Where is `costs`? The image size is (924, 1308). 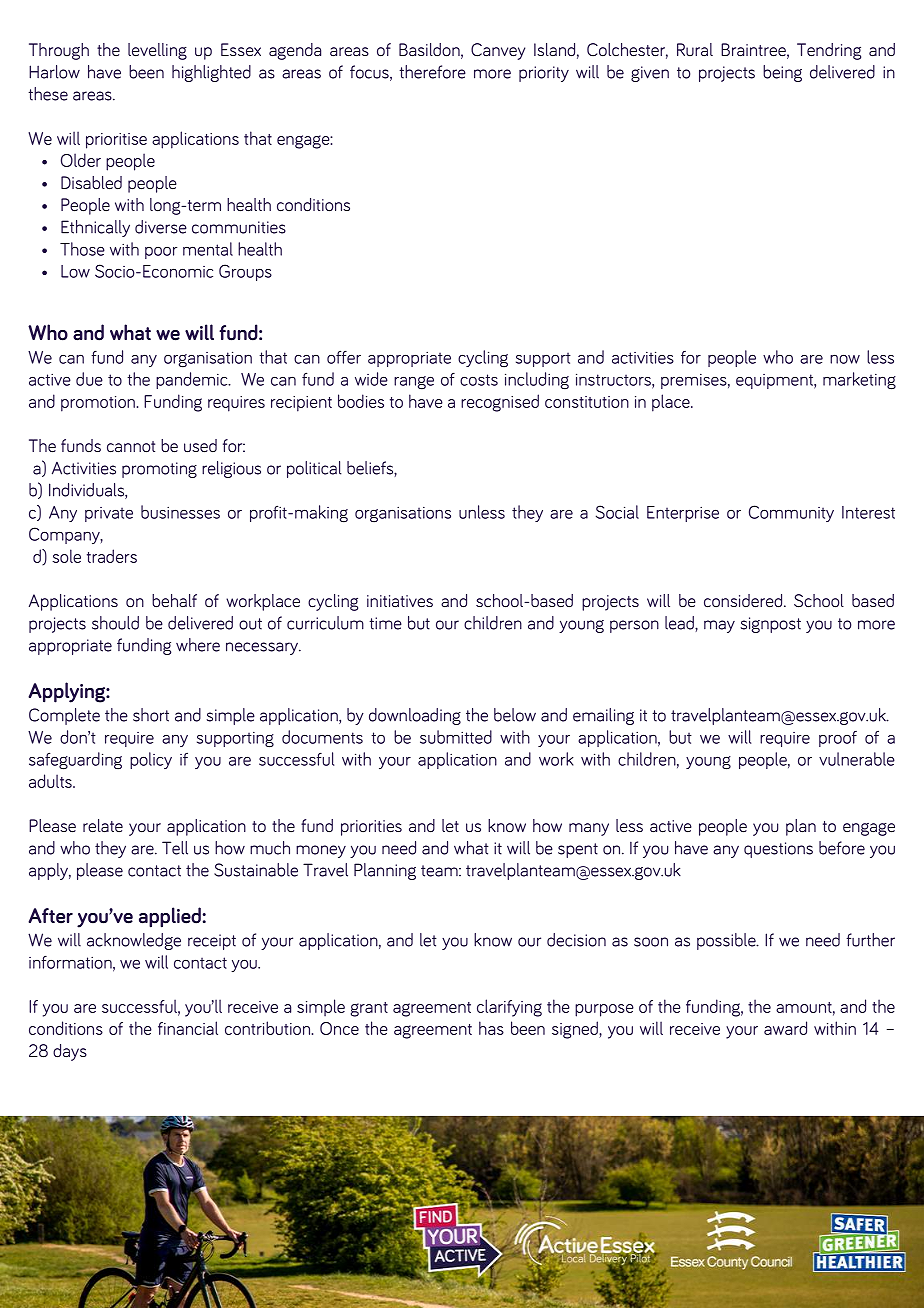 costs is located at coordinates (479, 380).
